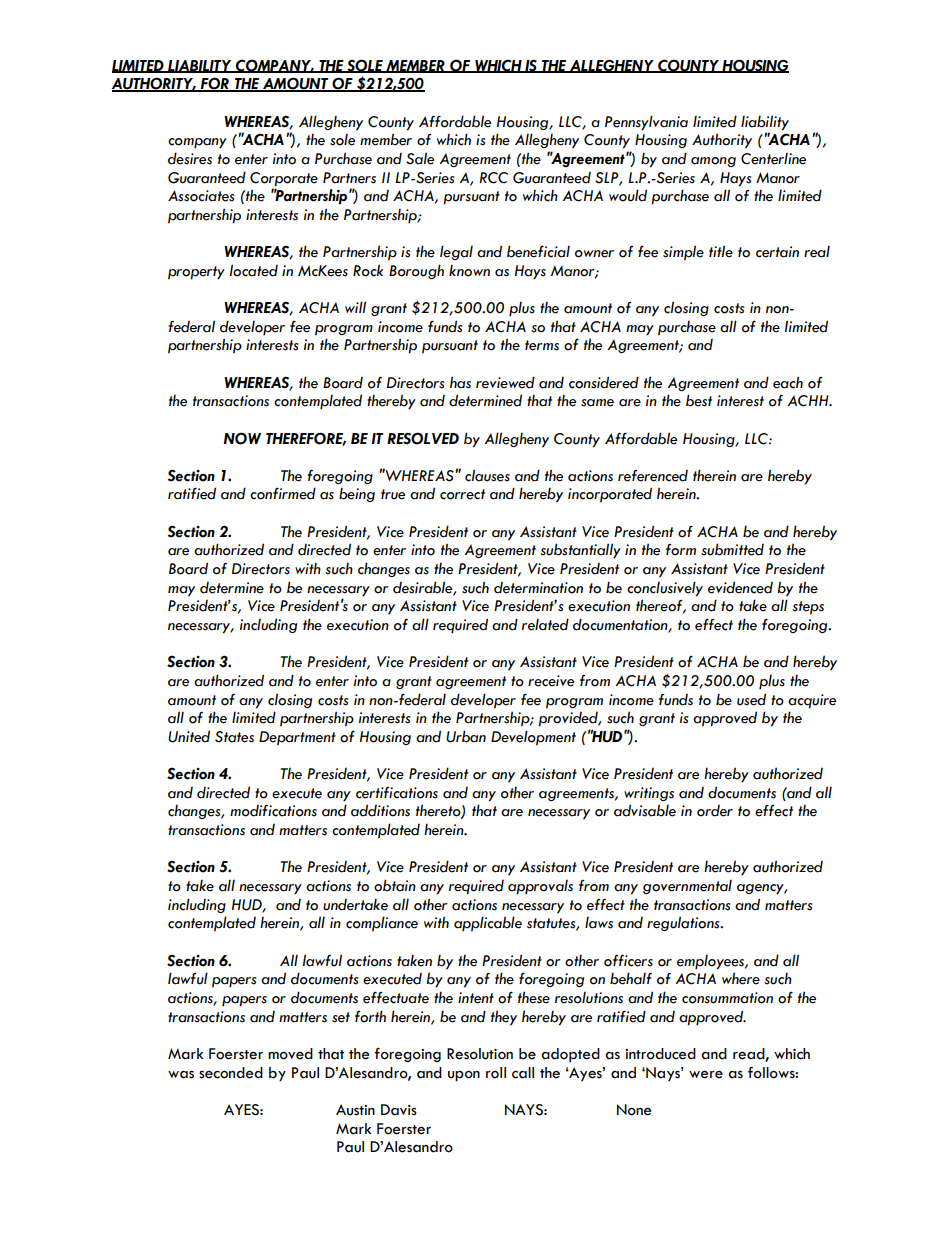 The image size is (952, 1233). I want to click on best, so click(699, 400).
